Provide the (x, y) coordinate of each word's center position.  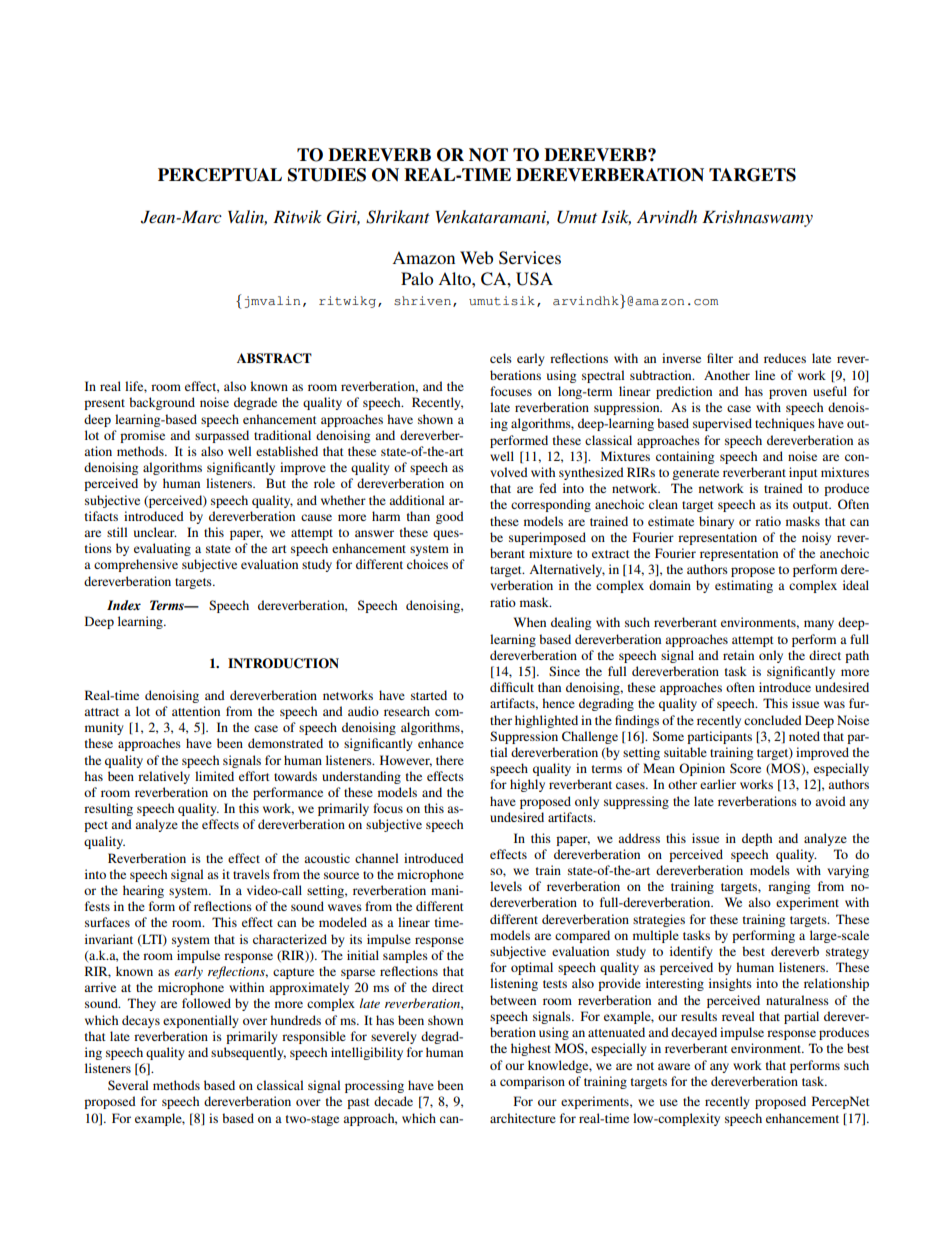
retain (738, 655)
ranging (789, 887)
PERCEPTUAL (220, 175)
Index (124, 605)
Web (476, 257)
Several (128, 1085)
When (530, 622)
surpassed (222, 436)
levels (506, 886)
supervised (722, 424)
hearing (143, 891)
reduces (785, 358)
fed (548, 488)
